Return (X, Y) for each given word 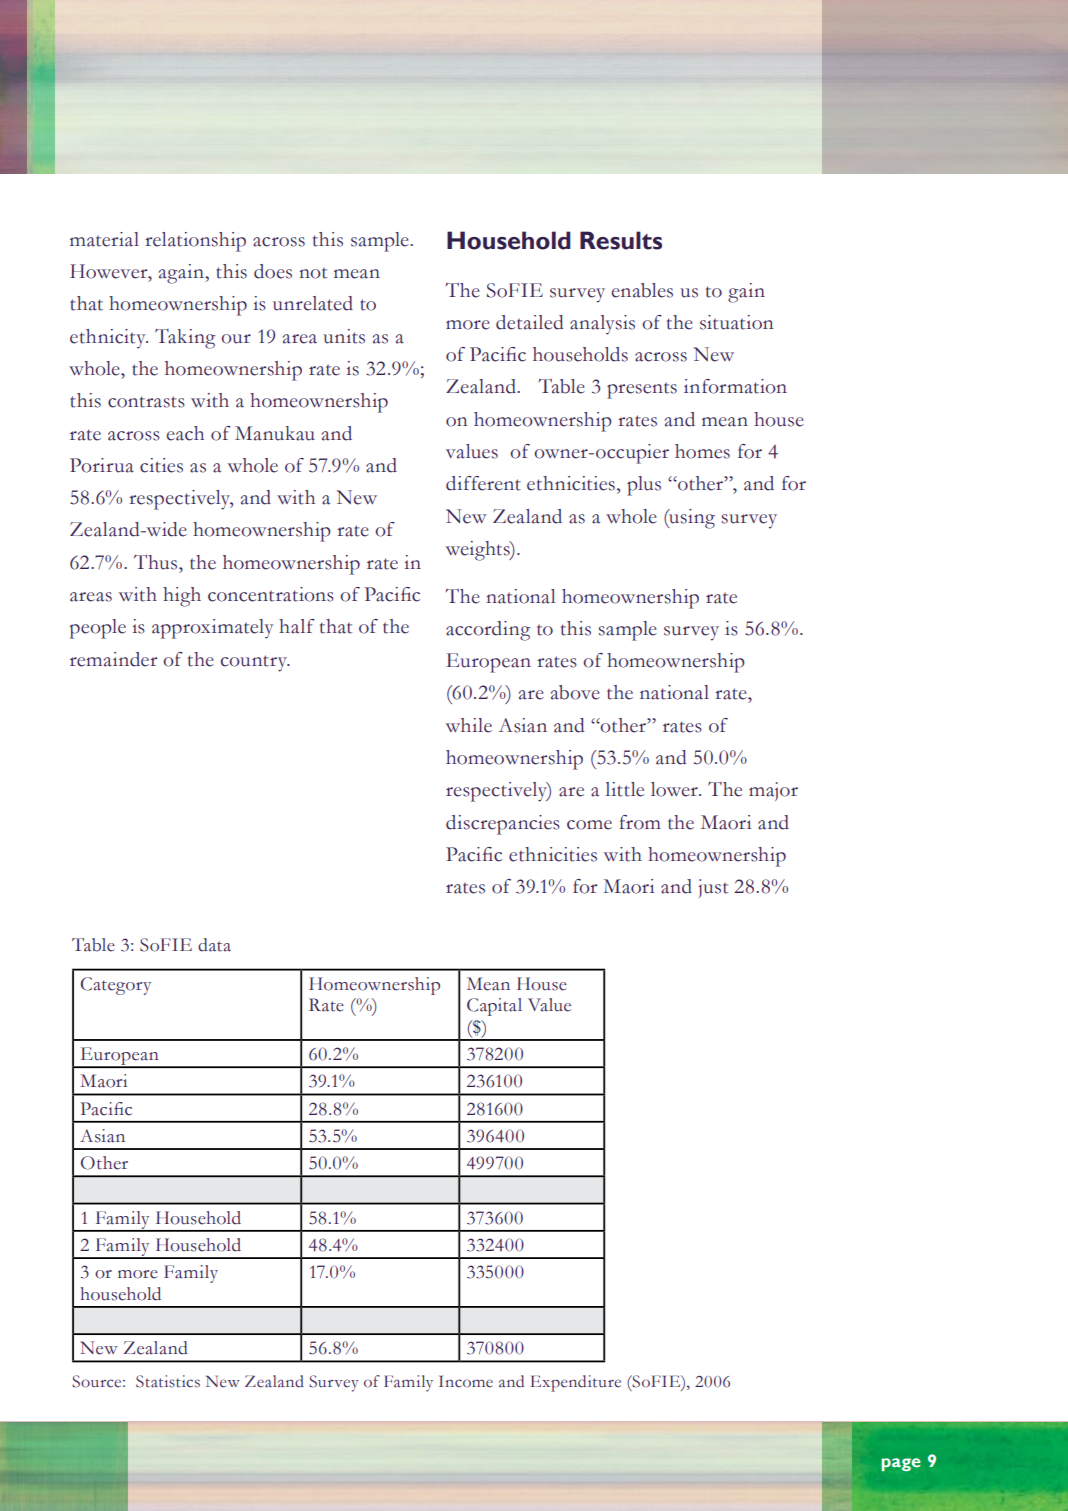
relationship (195, 242)
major (773, 791)
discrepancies (503, 825)
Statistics (168, 1381)
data (214, 945)
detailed (529, 322)
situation (736, 322)
